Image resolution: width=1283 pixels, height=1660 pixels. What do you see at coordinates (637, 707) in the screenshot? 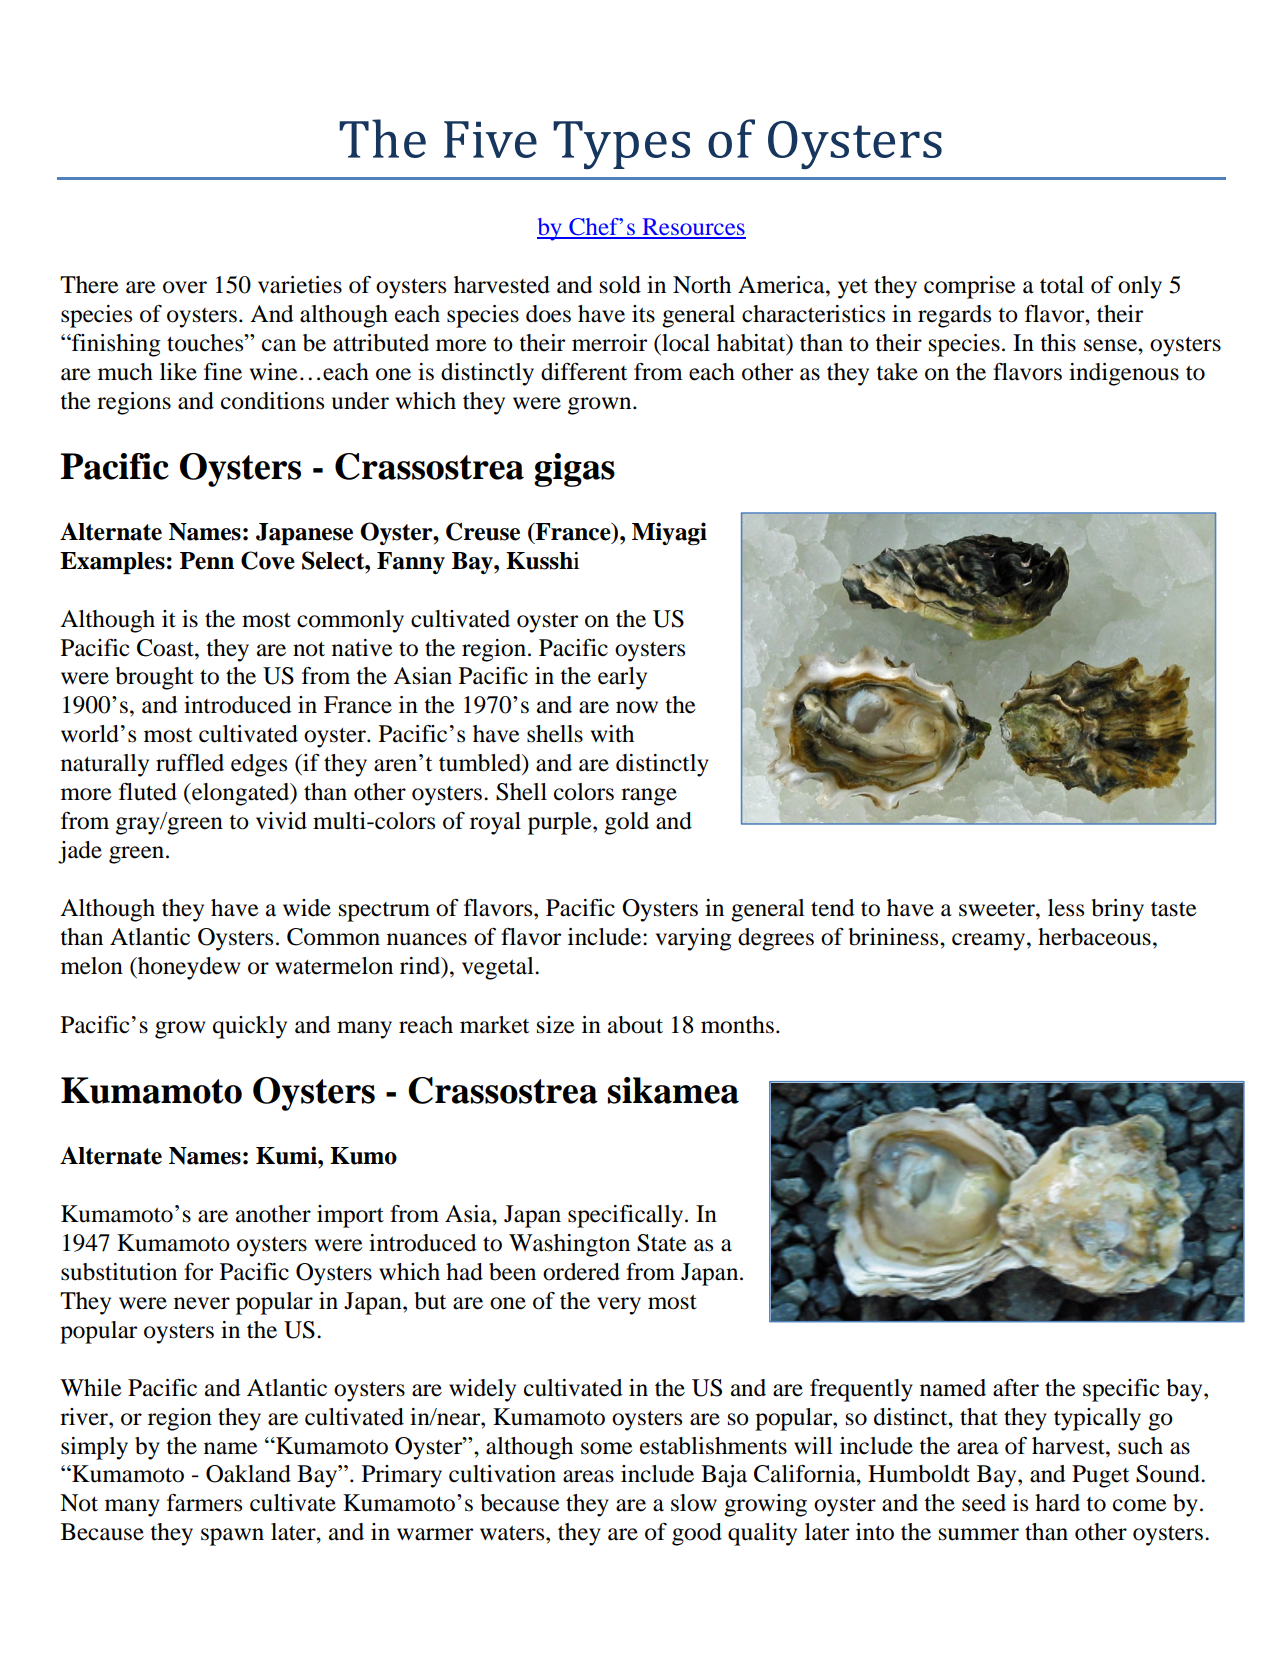
I see `now` at bounding box center [637, 707].
